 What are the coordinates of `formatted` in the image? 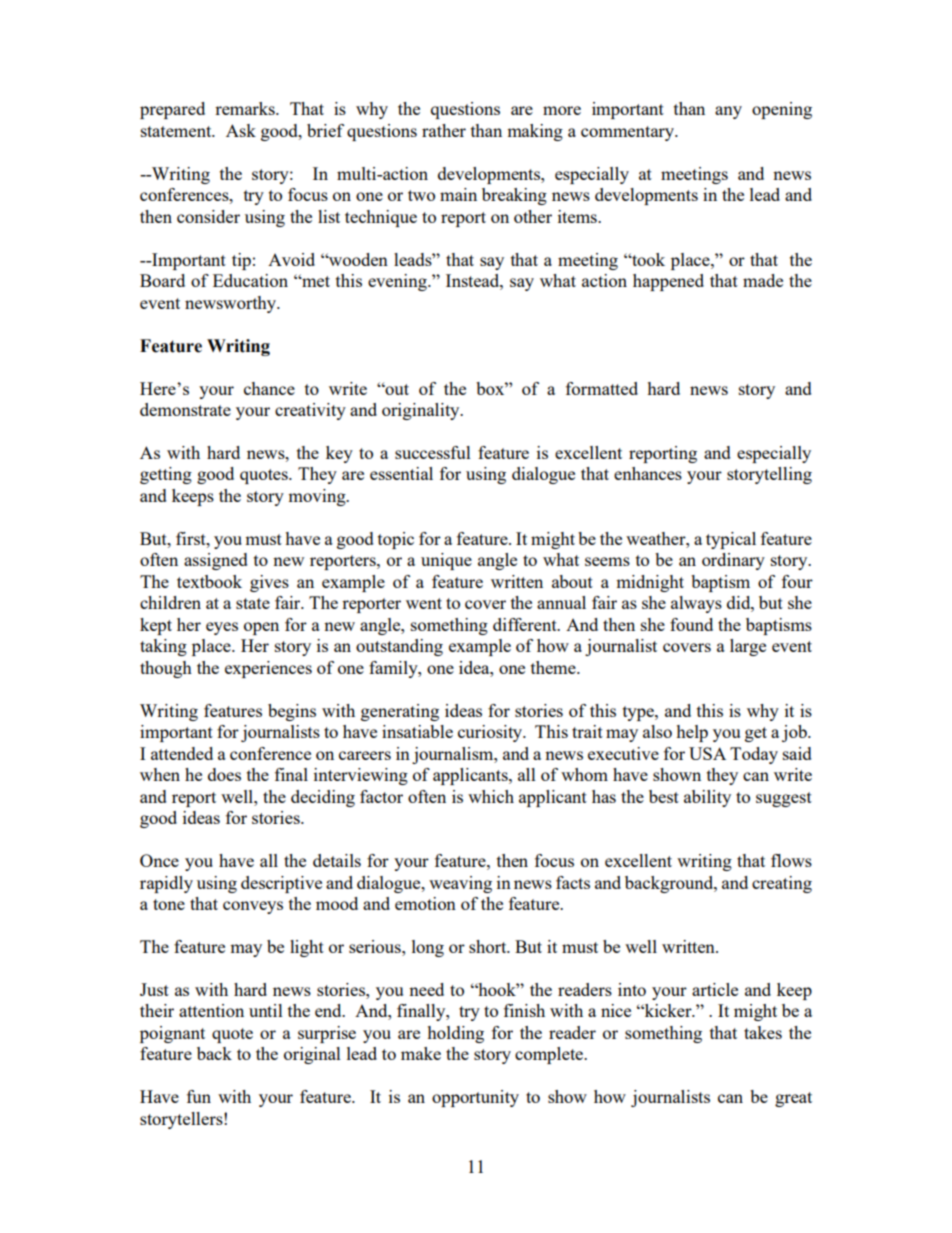 It's located at (602, 388).
